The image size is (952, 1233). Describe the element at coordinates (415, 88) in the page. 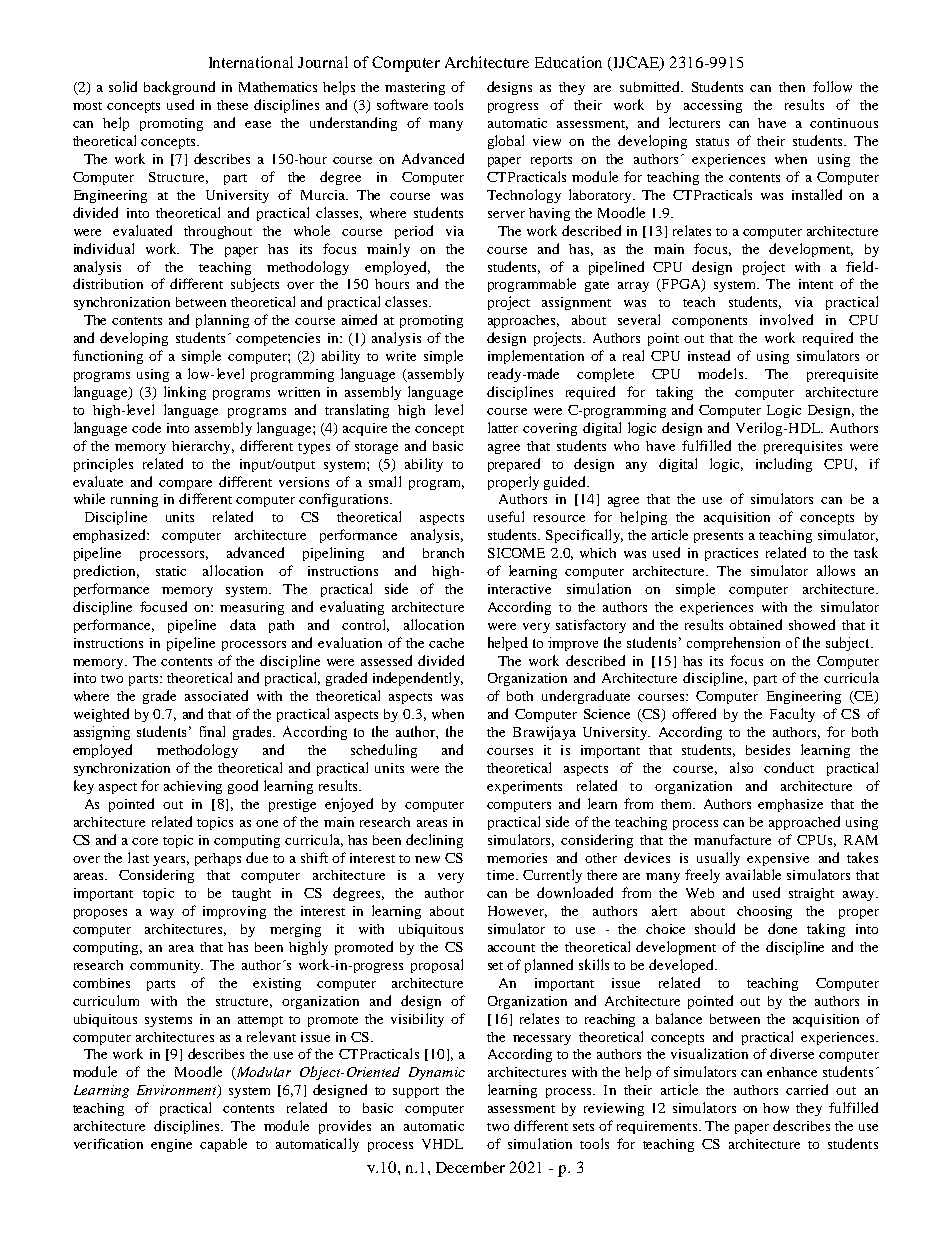

I see `mastering` at that location.
